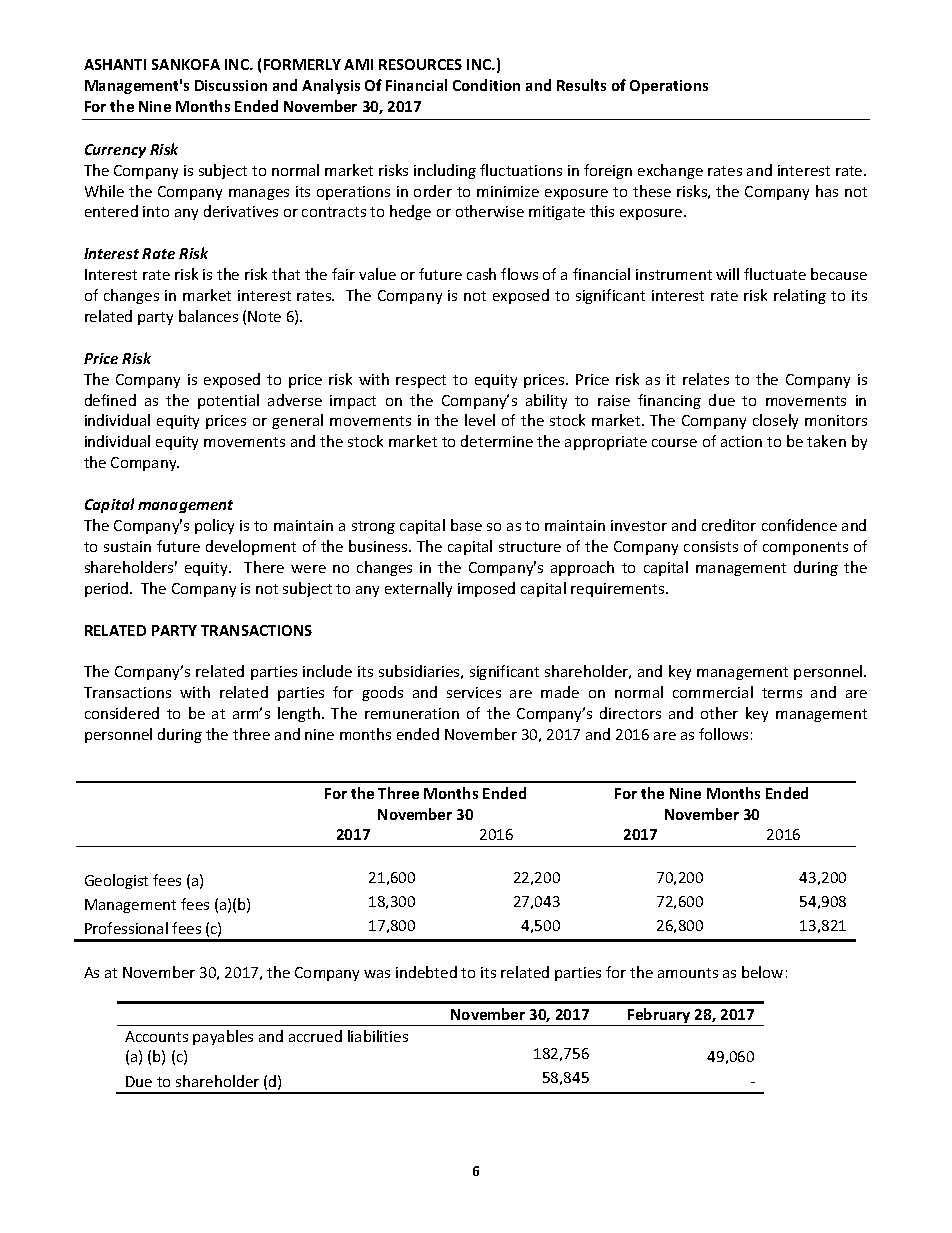 The width and height of the document is (952, 1233). I want to click on terms, so click(782, 693).
